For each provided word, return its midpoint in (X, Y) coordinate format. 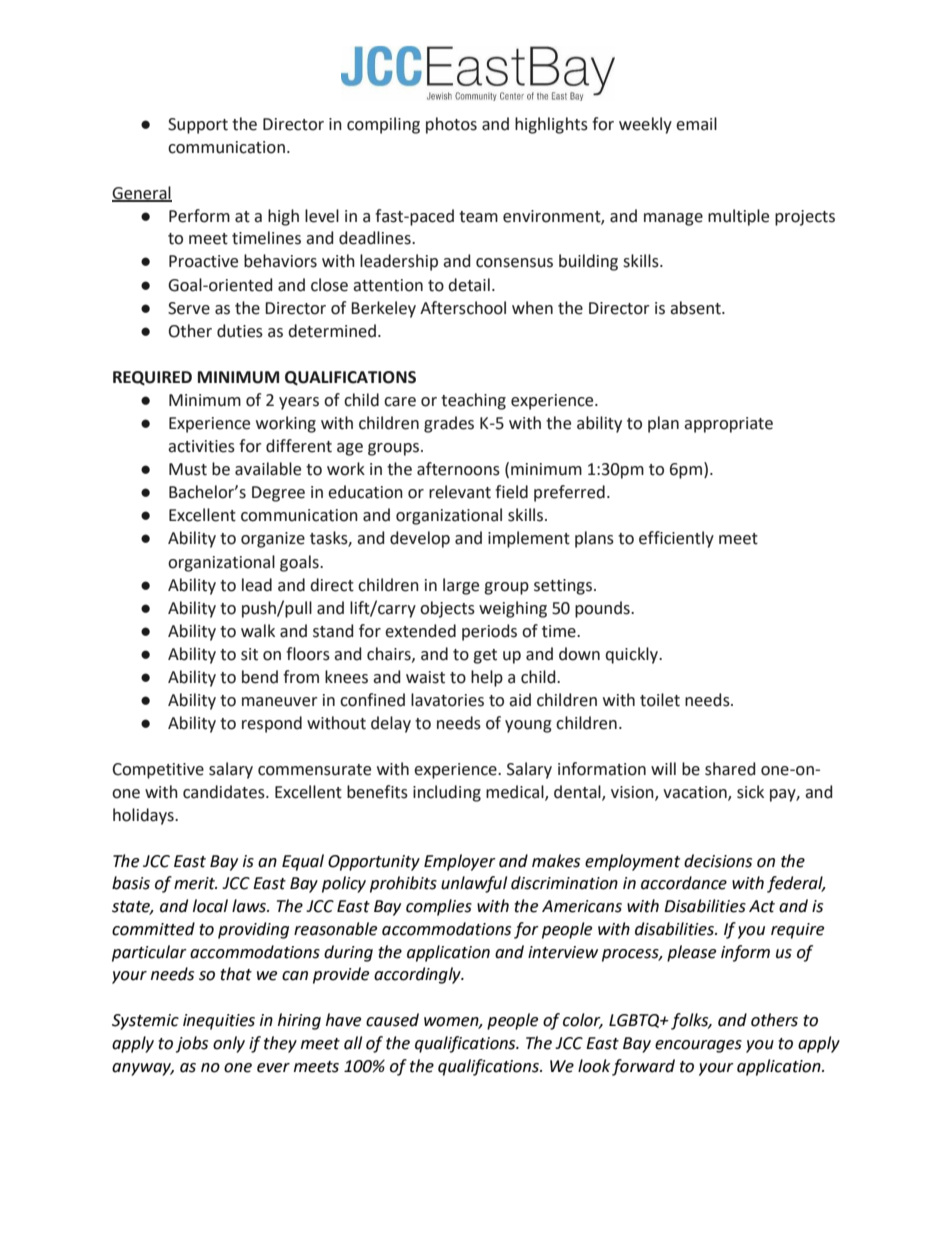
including (447, 793)
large (461, 586)
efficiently (676, 539)
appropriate (728, 425)
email (696, 124)
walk (258, 631)
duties (240, 331)
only (229, 1044)
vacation (696, 793)
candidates (225, 792)
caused (392, 1020)
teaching (473, 401)
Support (198, 126)
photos (451, 125)
